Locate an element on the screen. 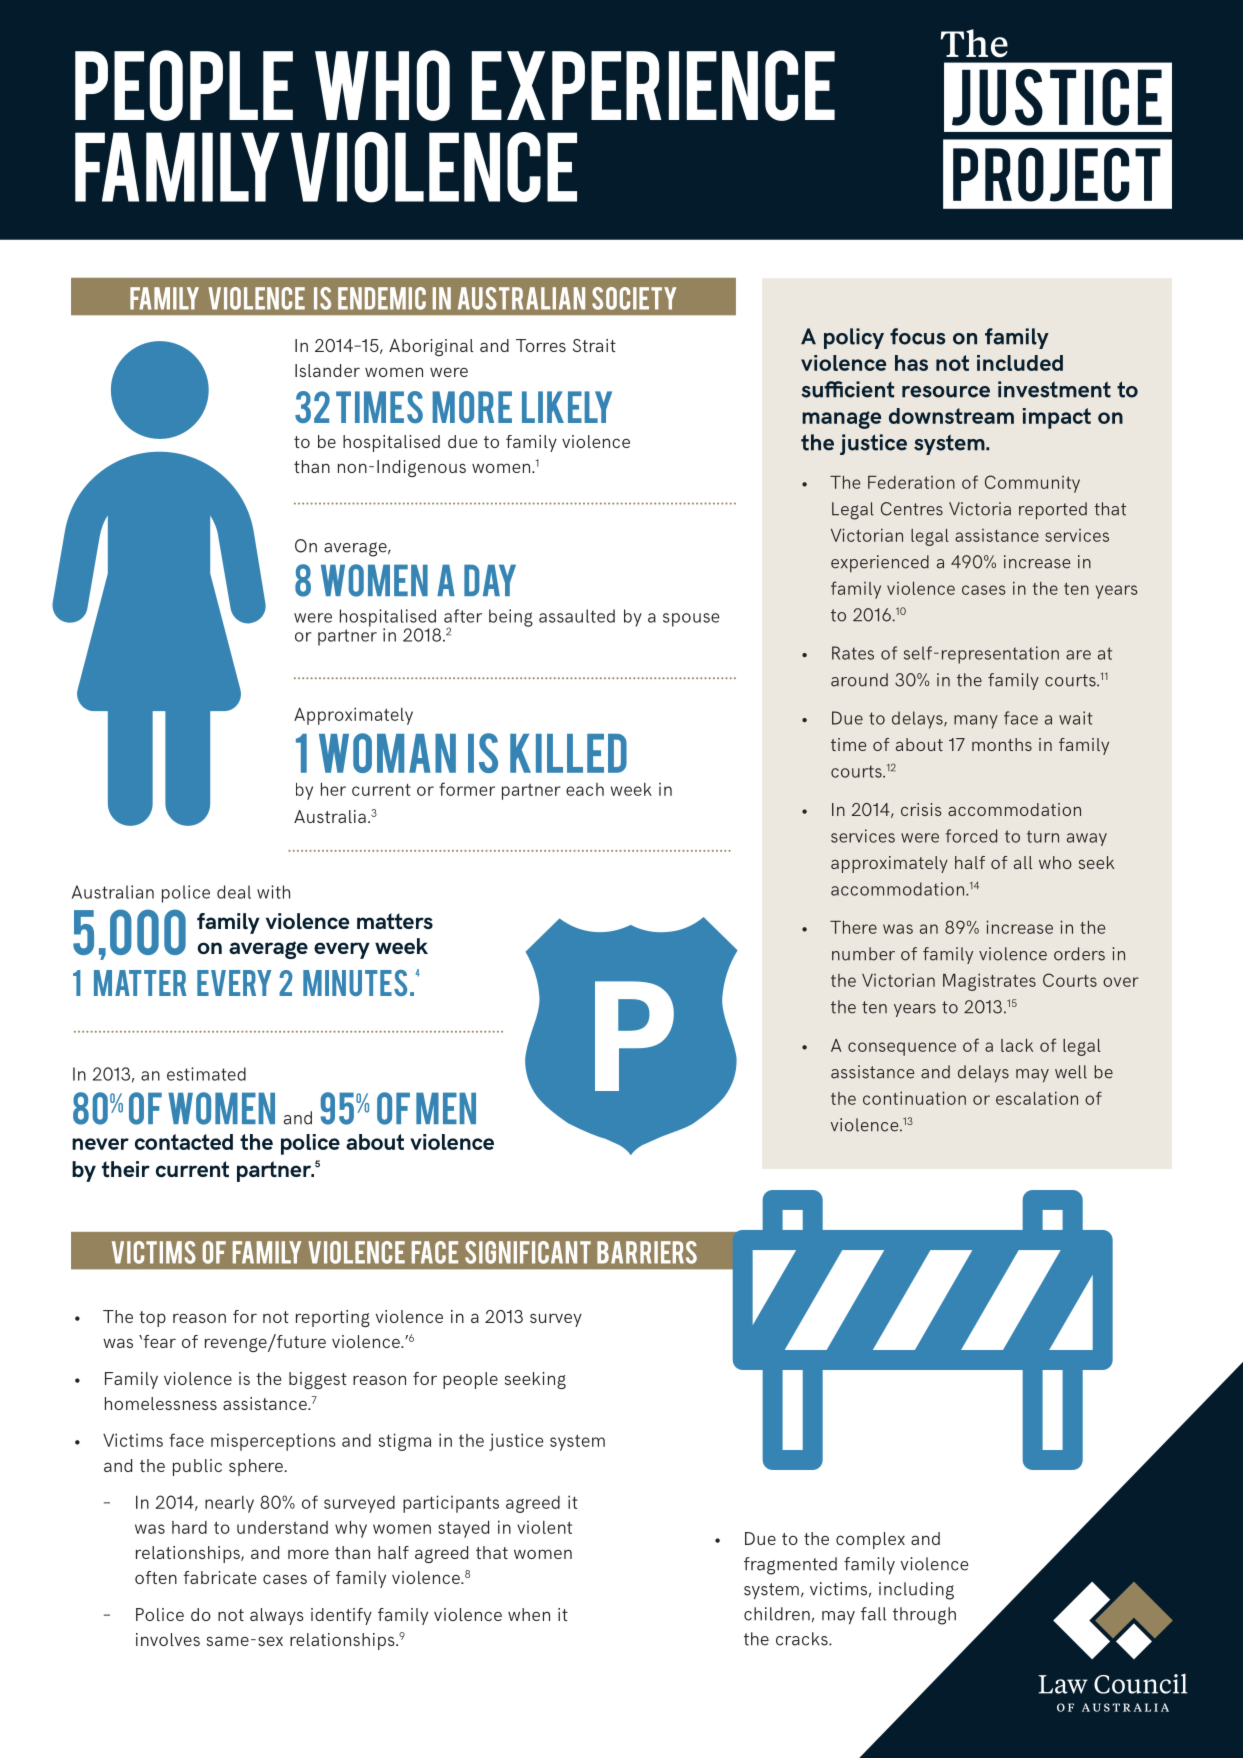 This screenshot has width=1243, height=1758. included is located at coordinates (1020, 363).
